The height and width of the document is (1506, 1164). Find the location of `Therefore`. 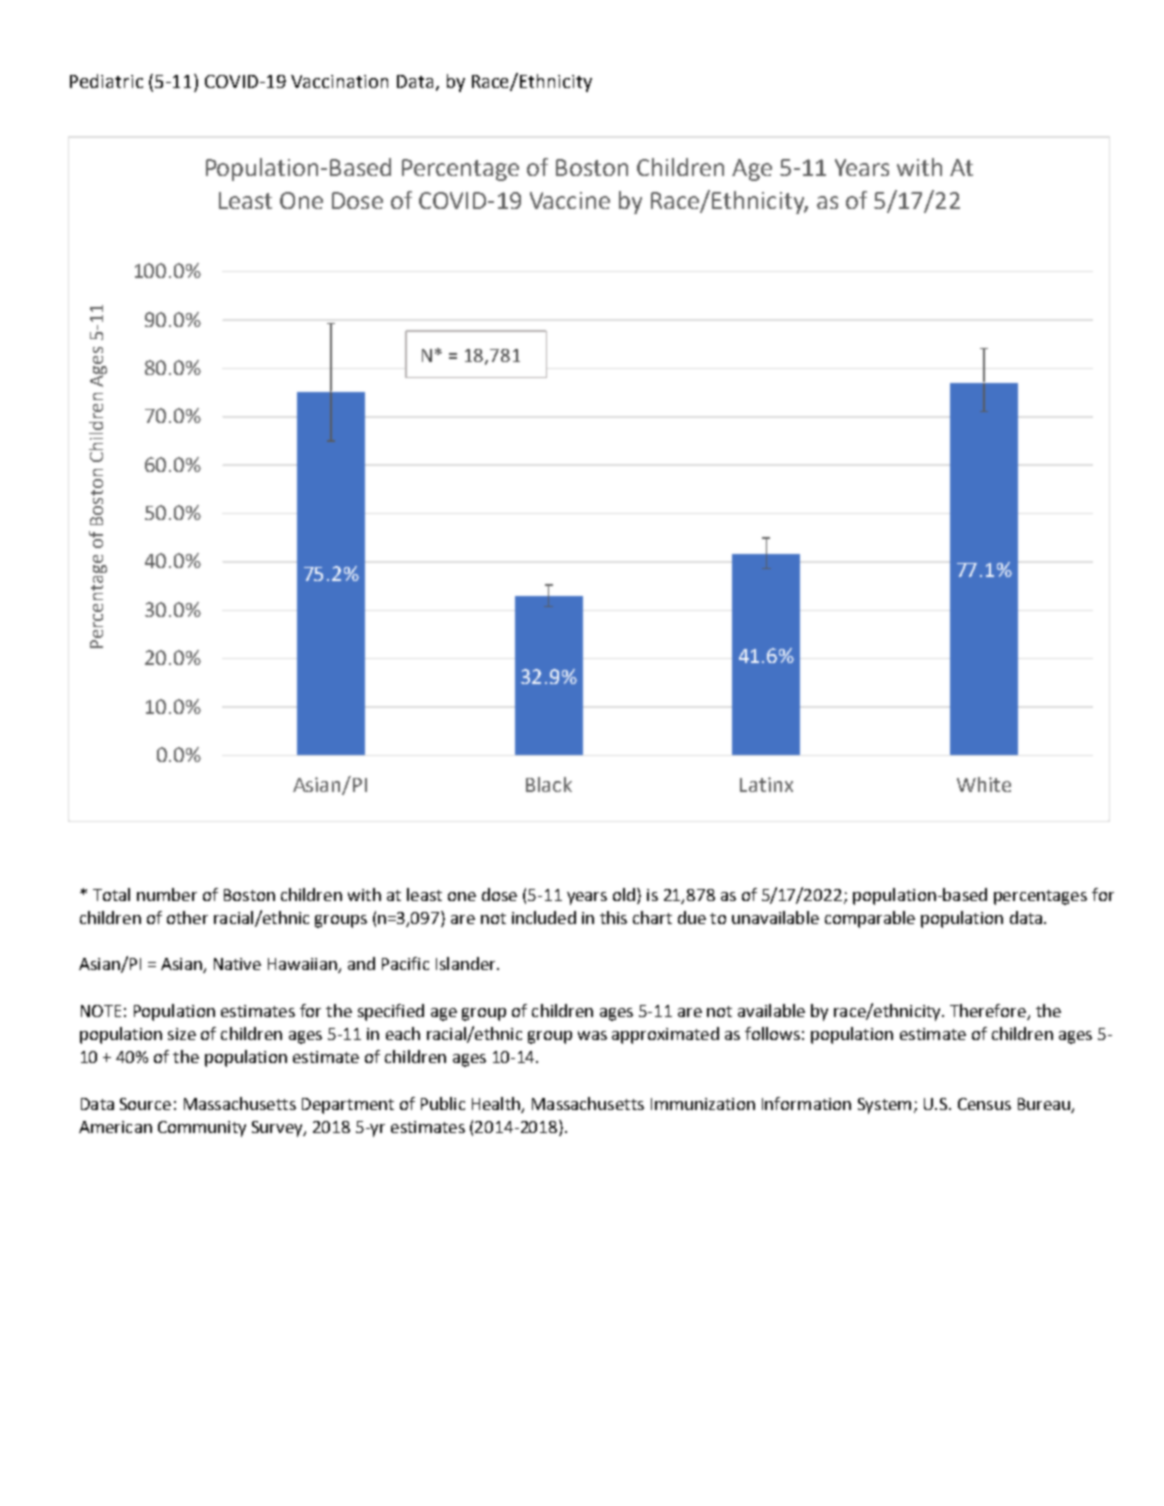

Therefore is located at coordinates (988, 1010).
